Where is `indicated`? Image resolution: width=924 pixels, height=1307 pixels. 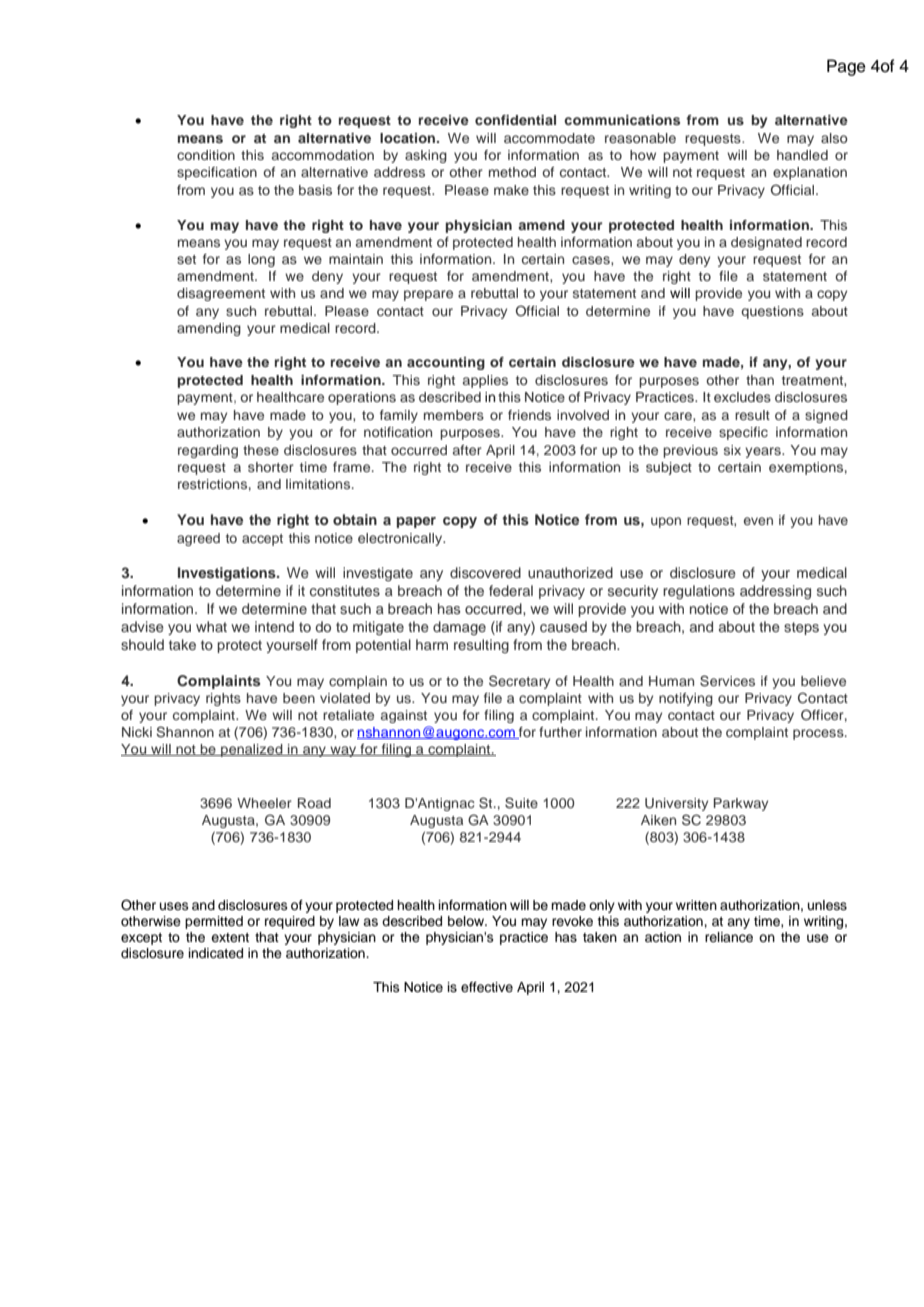 indicated is located at coordinates (216, 953).
